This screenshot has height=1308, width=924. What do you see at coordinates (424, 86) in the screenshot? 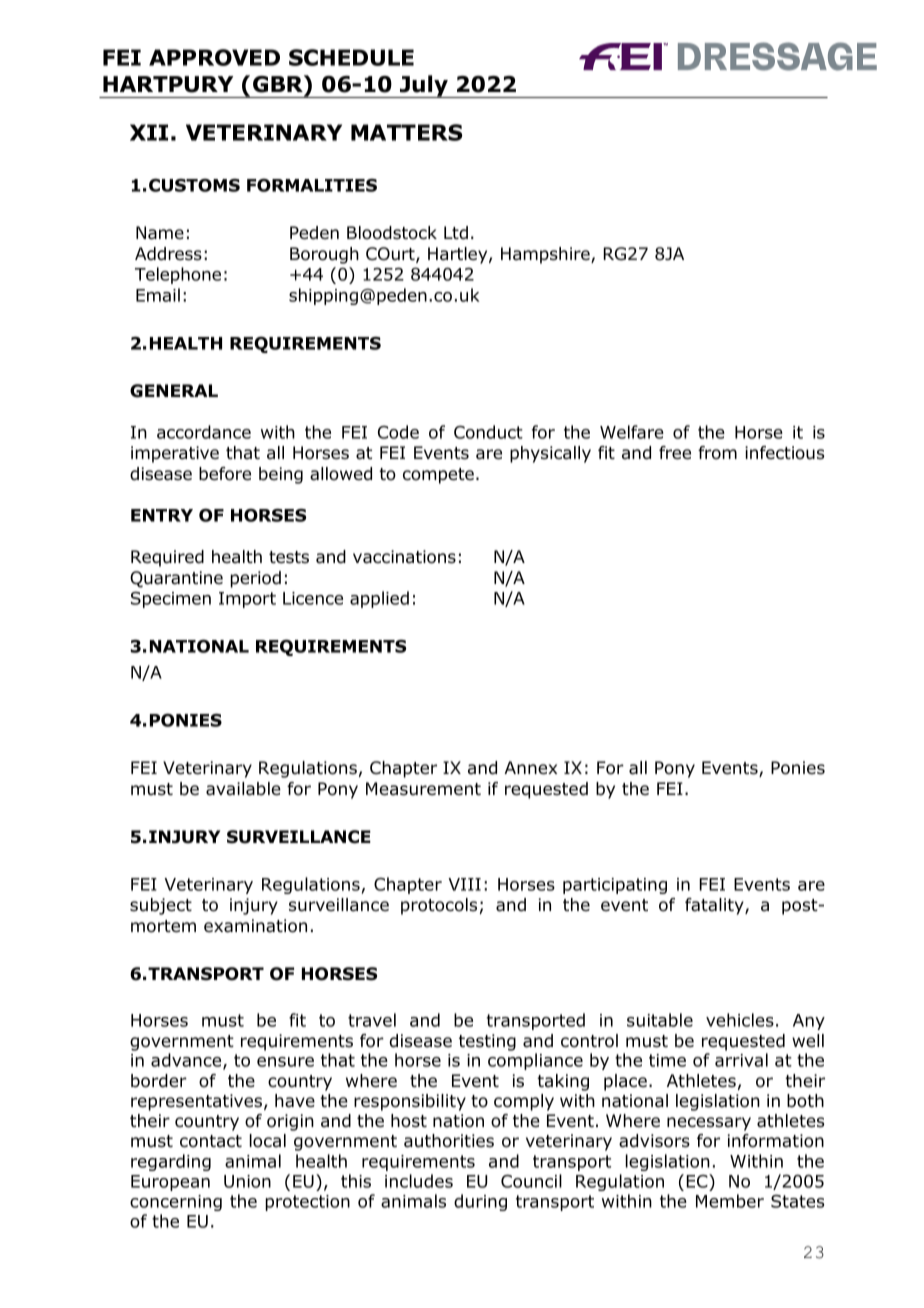
I see `July` at bounding box center [424, 86].
